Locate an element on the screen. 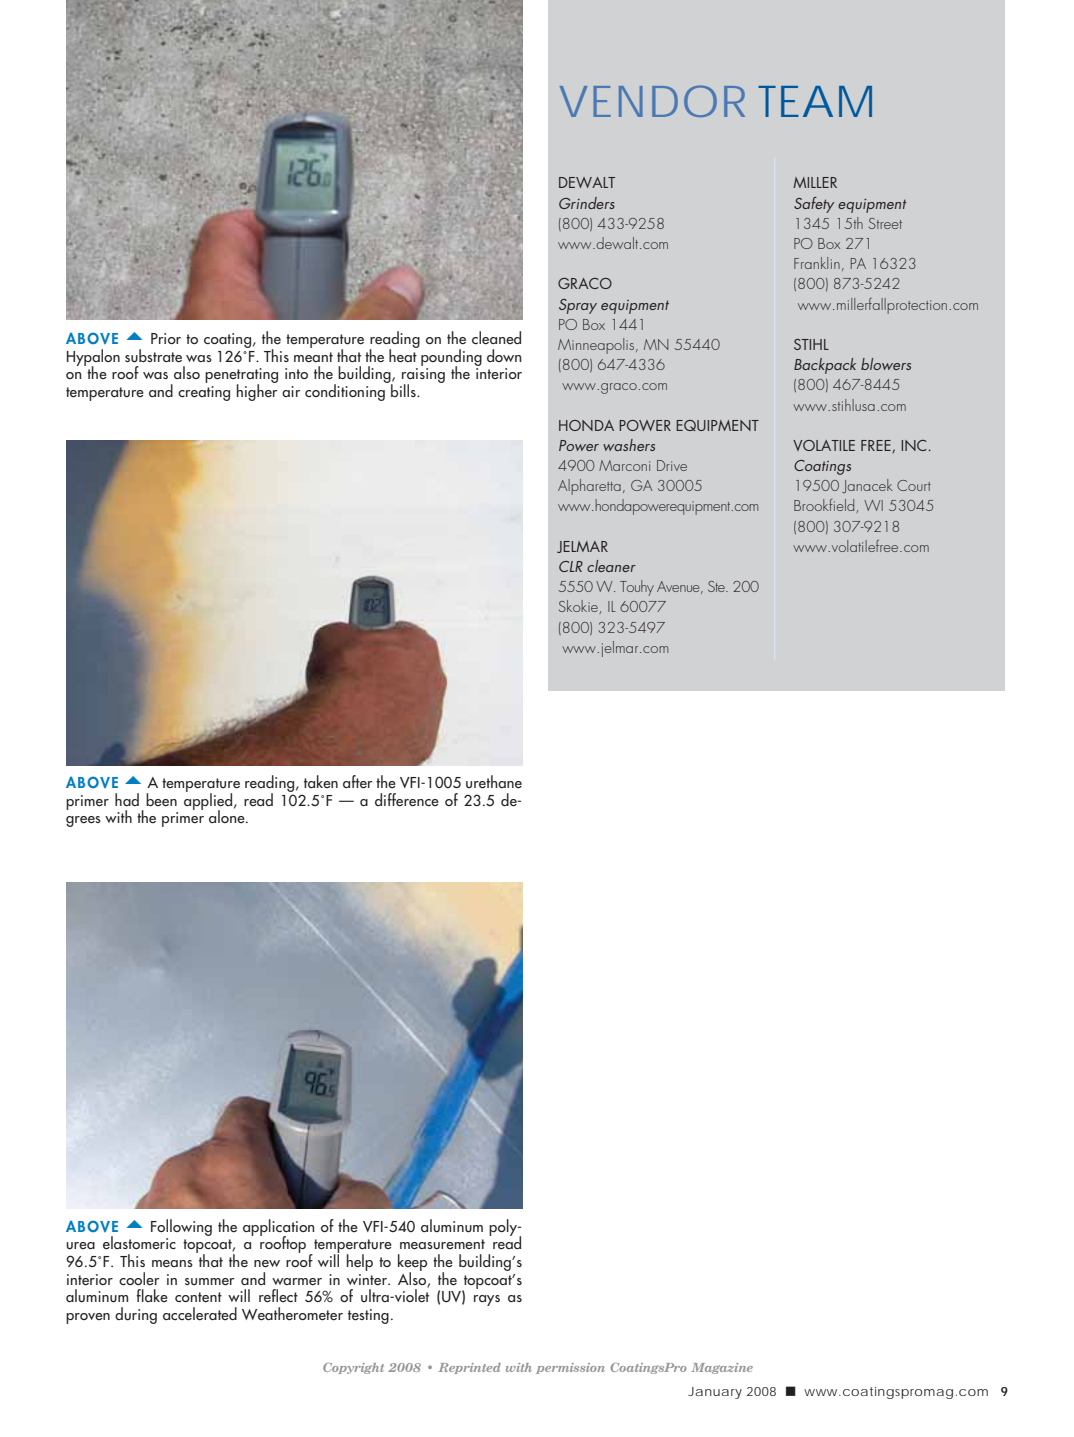 The image size is (1074, 1437). Skokie is located at coordinates (578, 606).
